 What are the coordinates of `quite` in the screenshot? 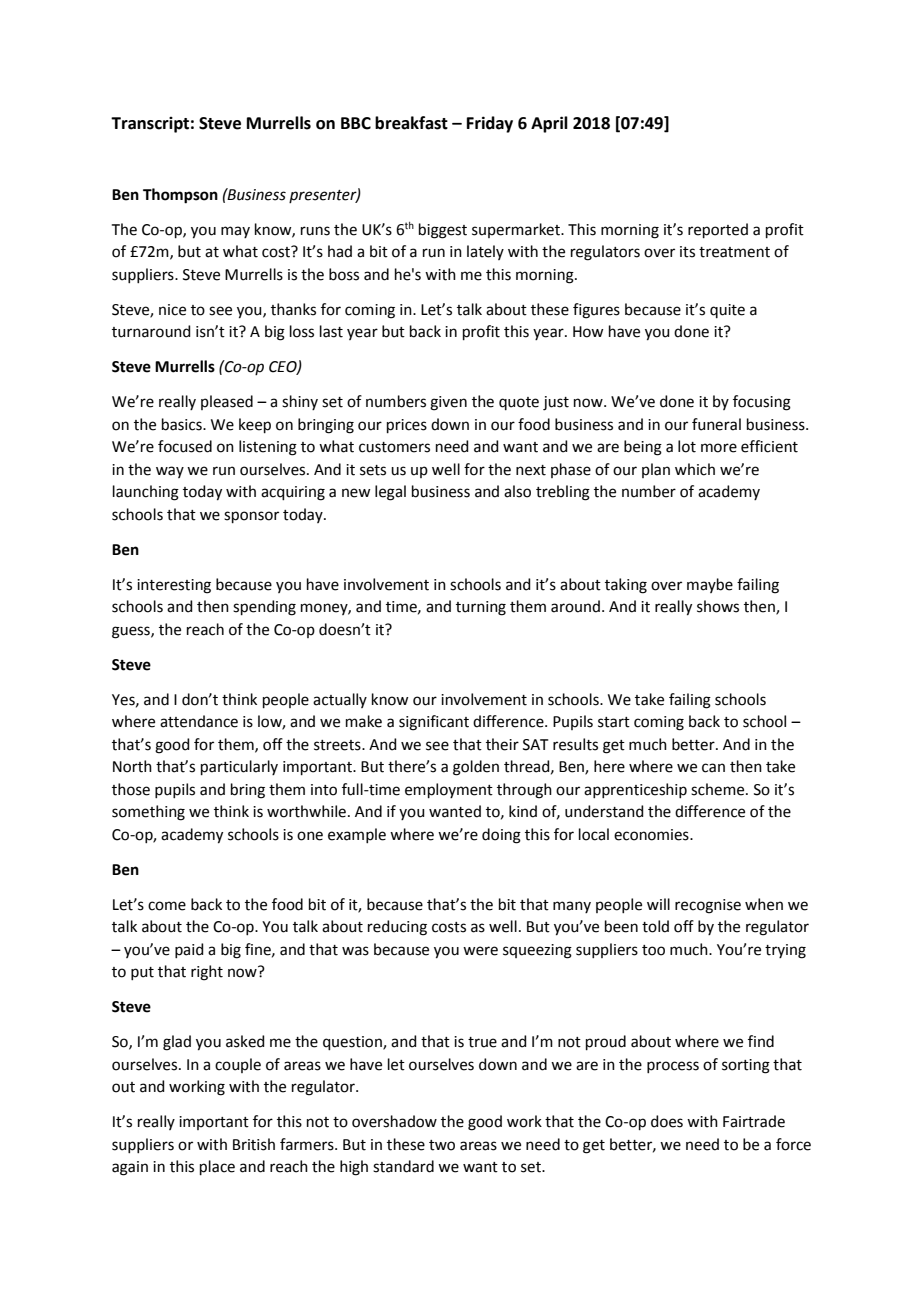 It's located at (727, 311).
